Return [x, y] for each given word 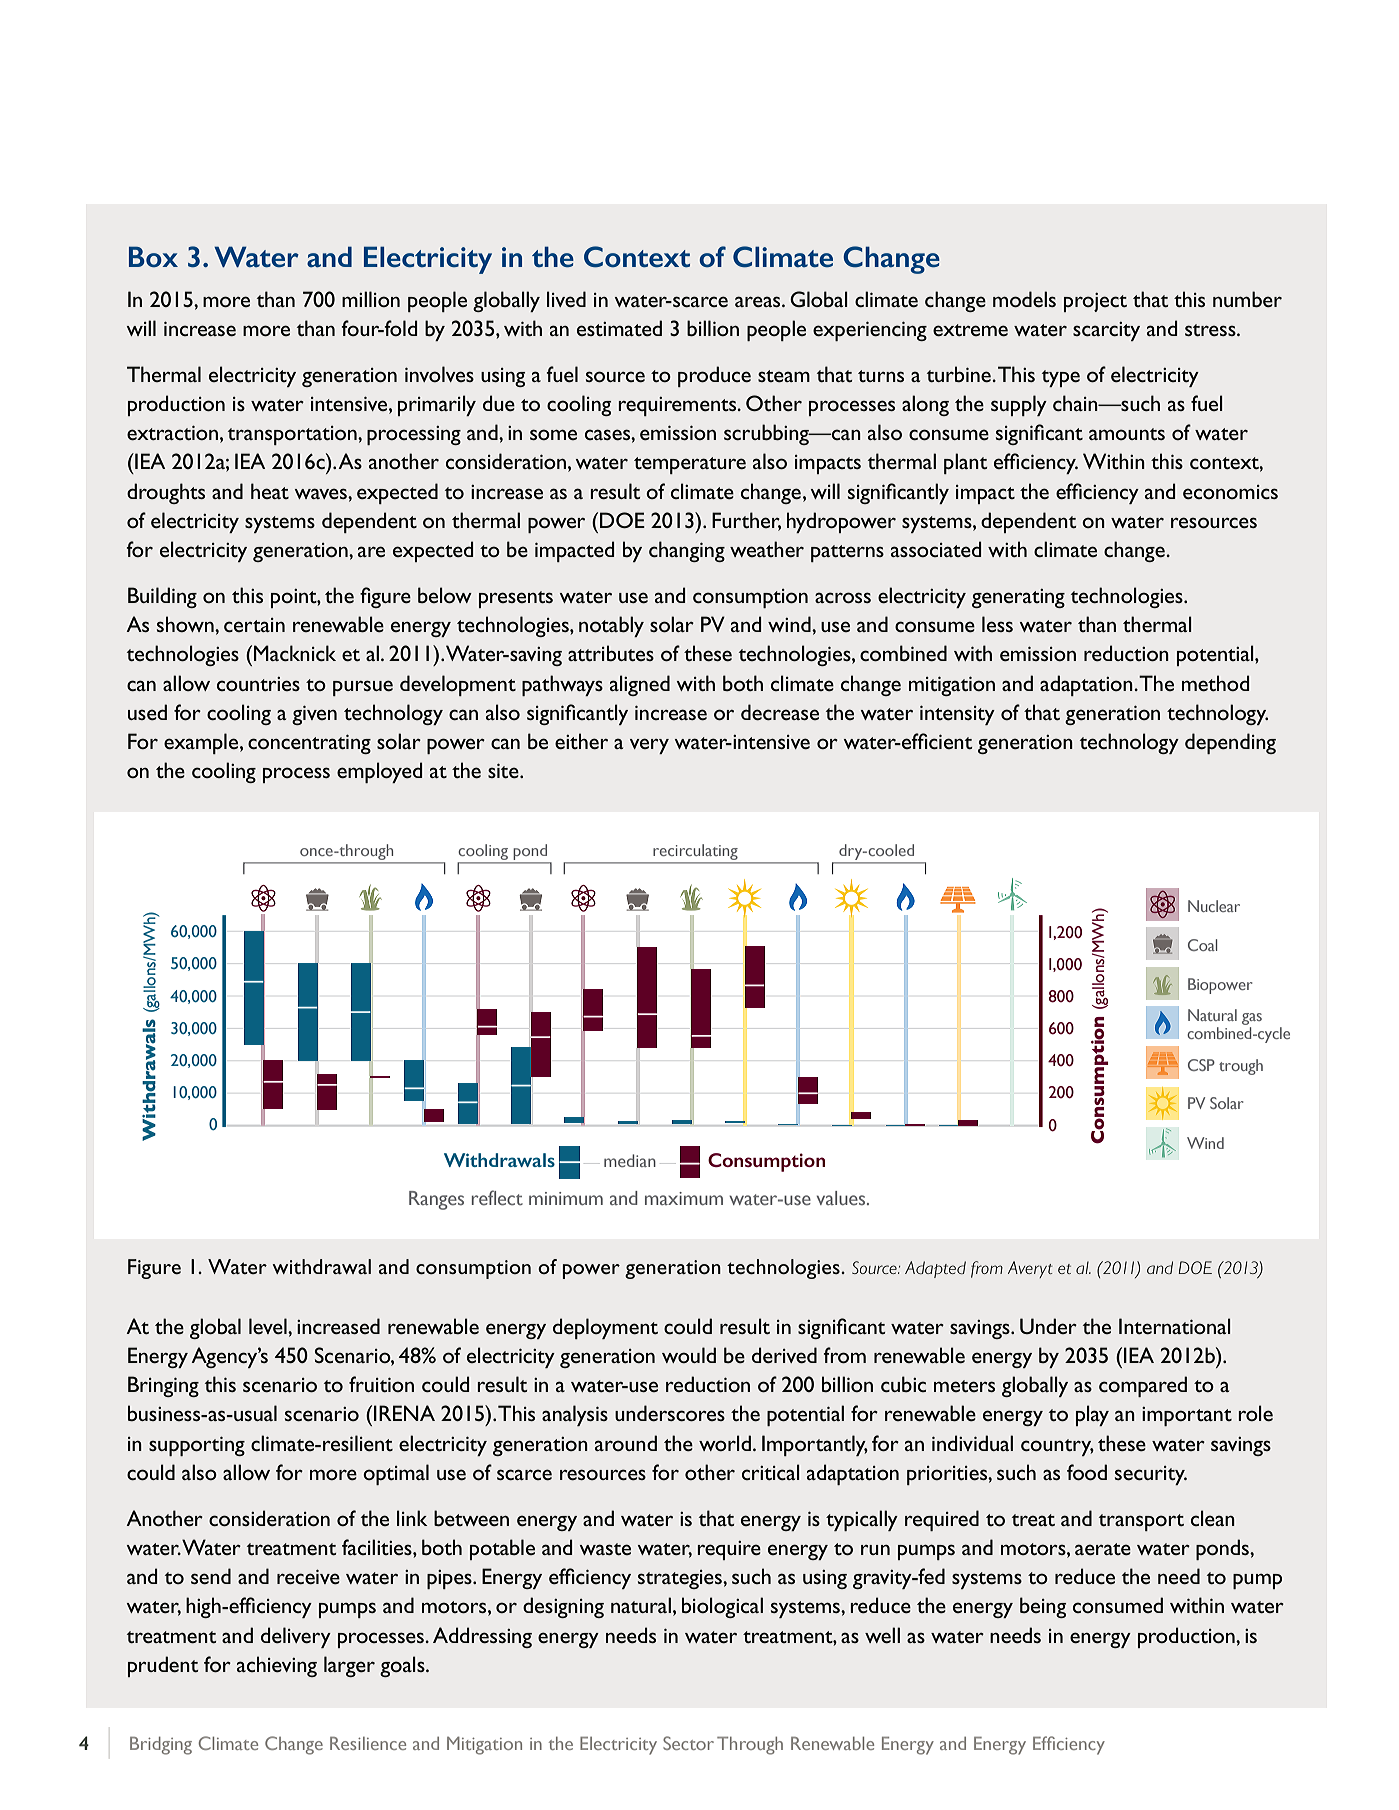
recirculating [695, 853]
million [371, 299]
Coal [1202, 945]
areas [759, 301]
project [1095, 302]
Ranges [436, 1200]
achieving [277, 1666]
